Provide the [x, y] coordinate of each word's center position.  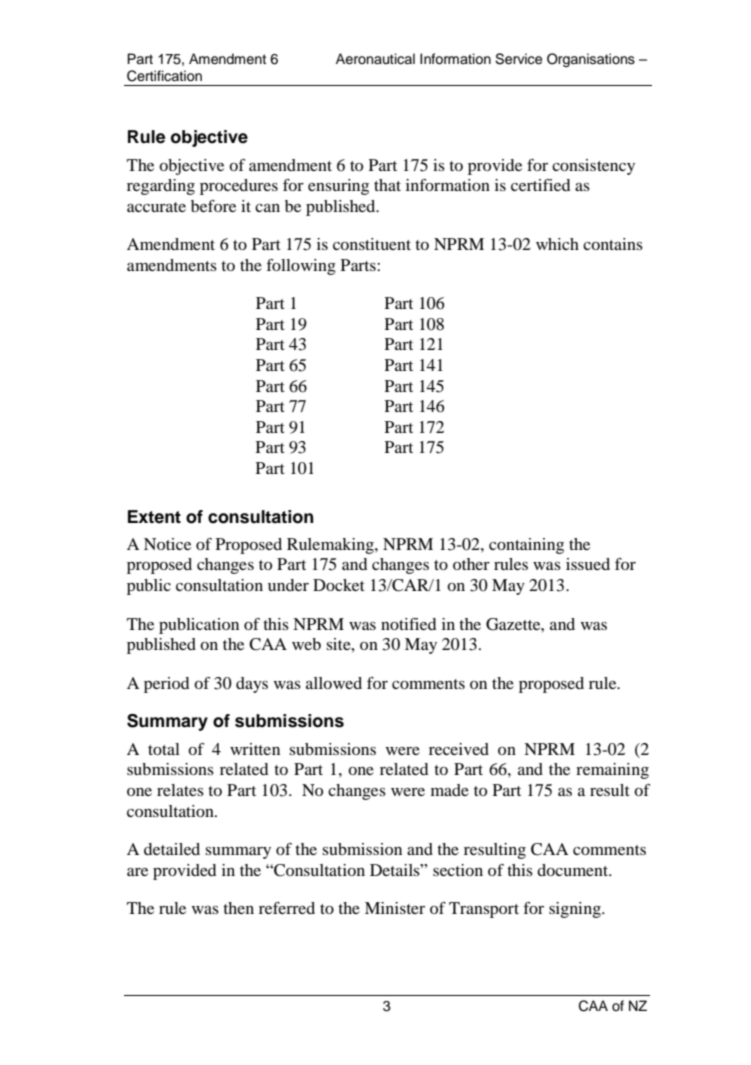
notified [408, 624]
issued [588, 564]
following [301, 267]
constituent [372, 244]
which [557, 244]
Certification [164, 76]
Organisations [591, 60]
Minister [395, 908]
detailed [172, 849]
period [166, 685]
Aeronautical [375, 59]
